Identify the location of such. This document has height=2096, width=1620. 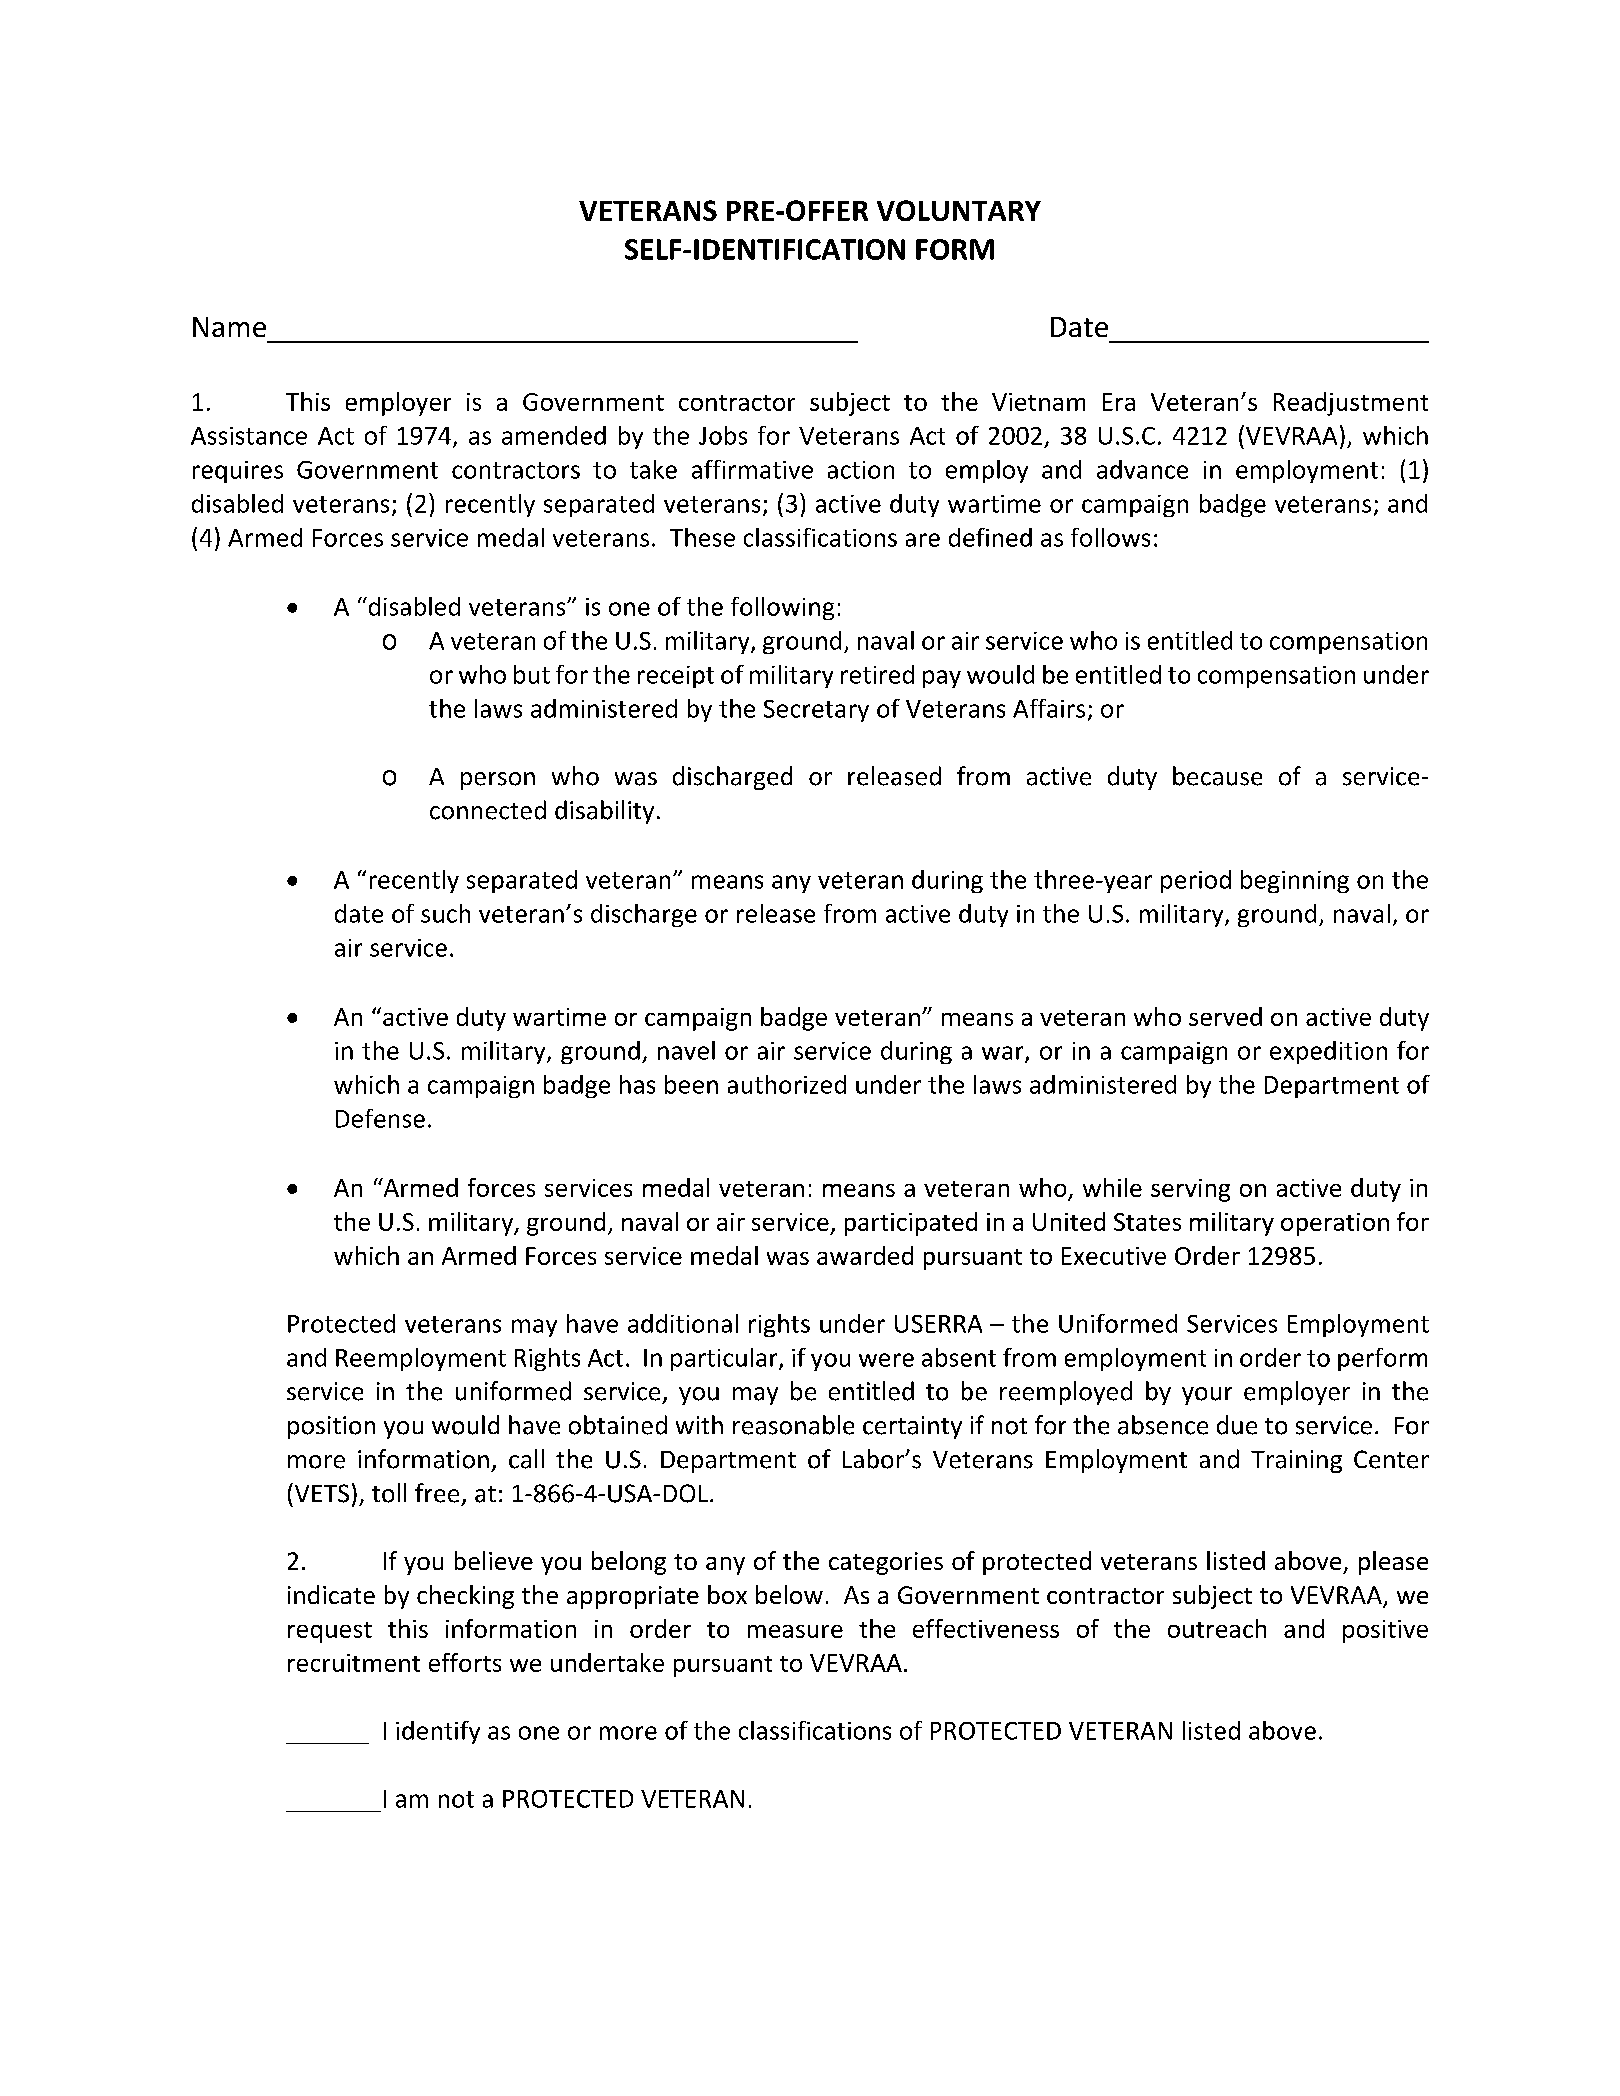
(445, 913).
